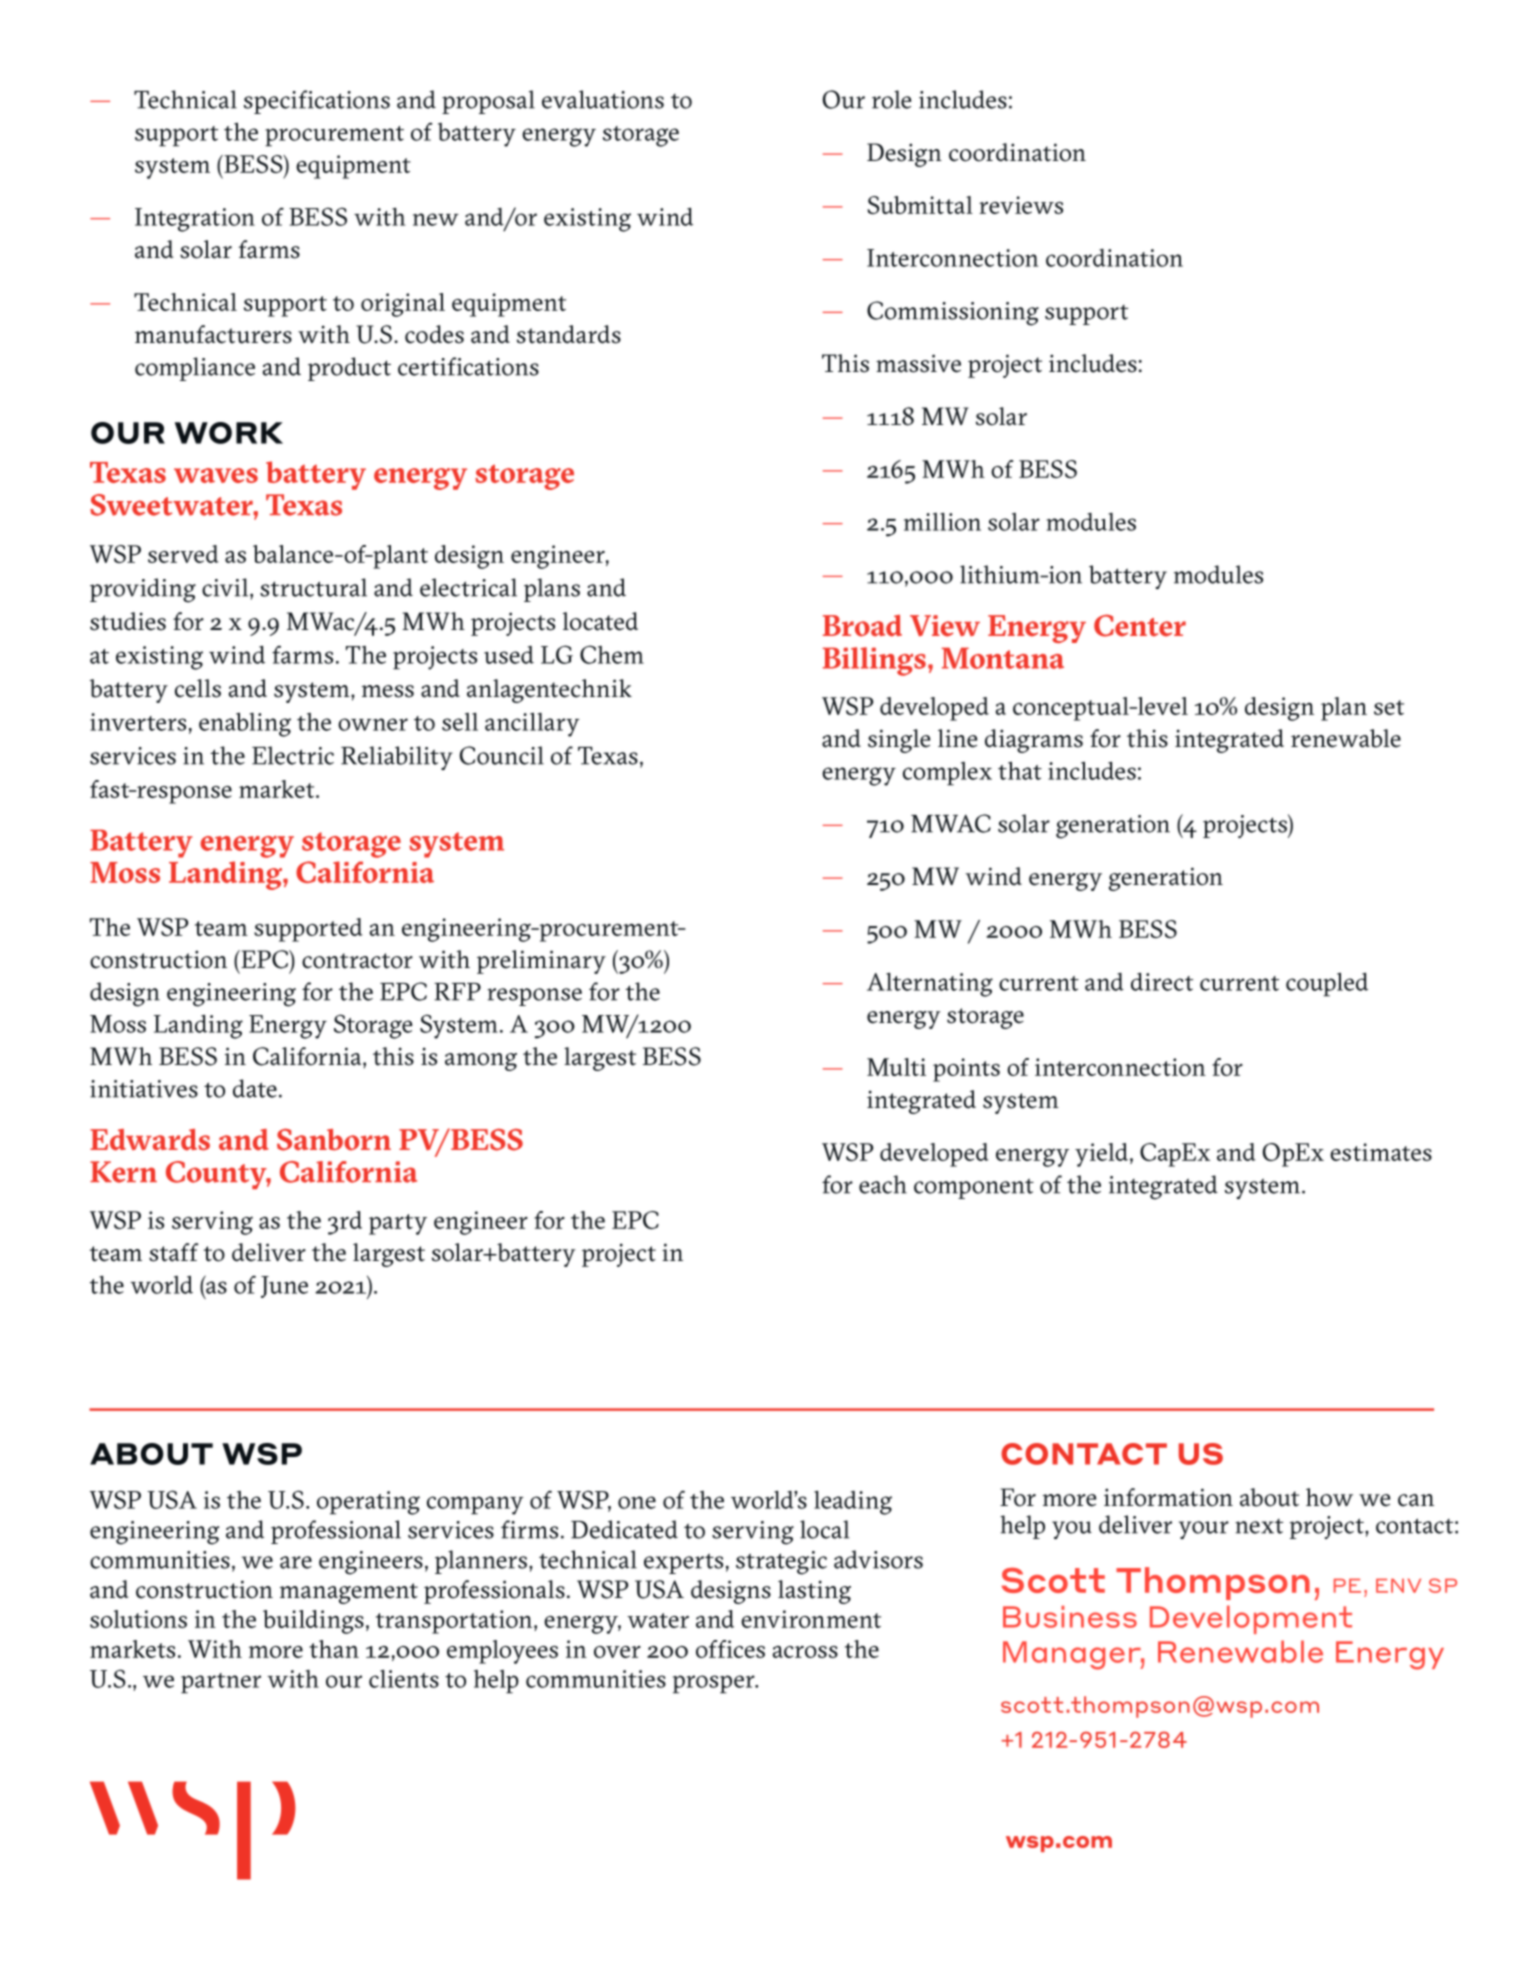 The height and width of the page is (1969, 1522). What do you see at coordinates (317, 102) in the page?
I see `specifications` at bounding box center [317, 102].
